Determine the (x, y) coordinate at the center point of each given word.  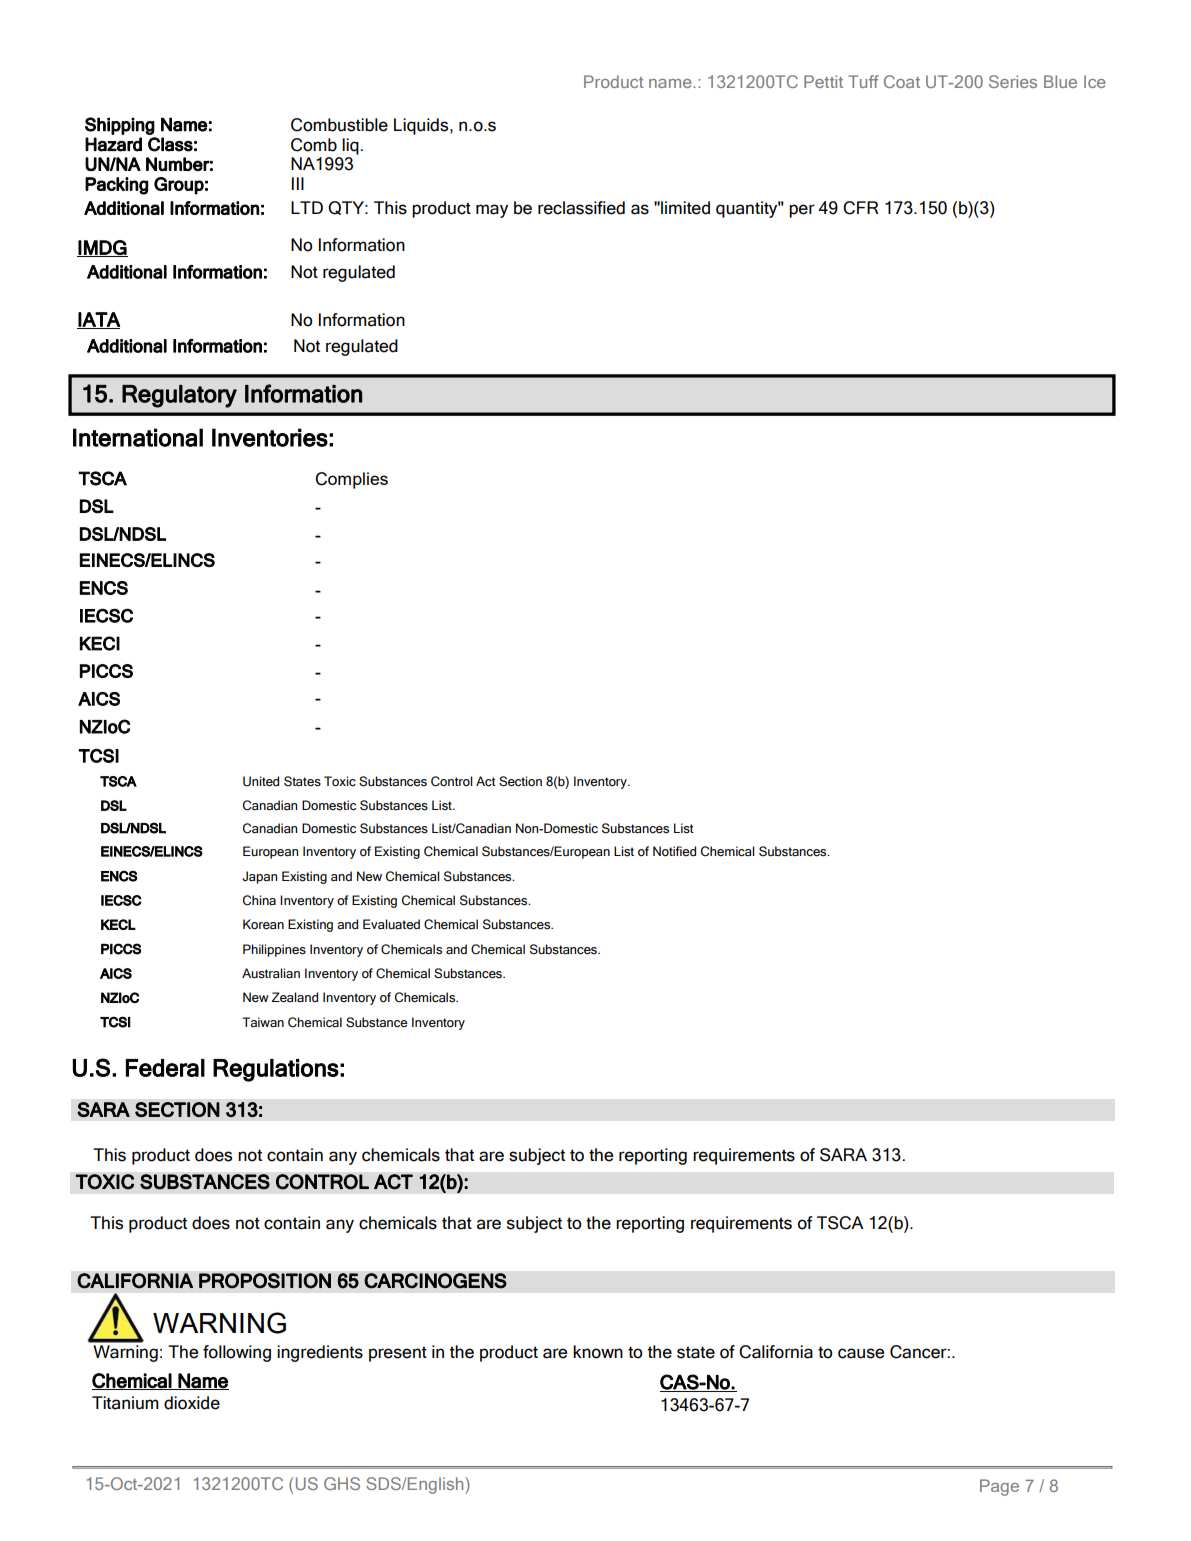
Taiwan (263, 1022)
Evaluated (391, 924)
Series (1013, 81)
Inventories (270, 437)
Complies (351, 480)
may (492, 211)
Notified (674, 851)
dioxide (192, 1403)
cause (861, 1353)
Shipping (120, 126)
